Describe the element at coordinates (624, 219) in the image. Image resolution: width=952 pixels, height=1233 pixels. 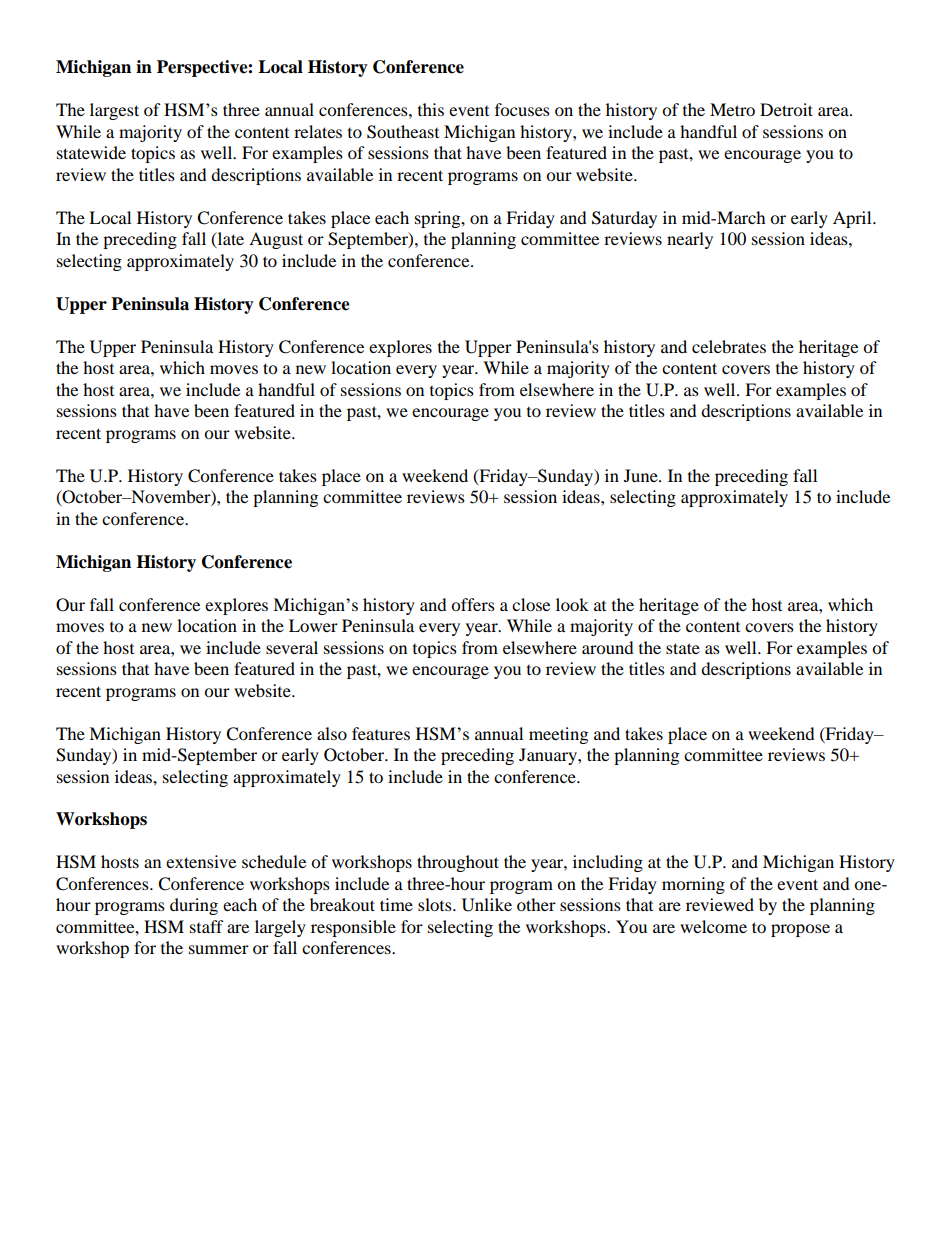
I see `Saturday` at that location.
